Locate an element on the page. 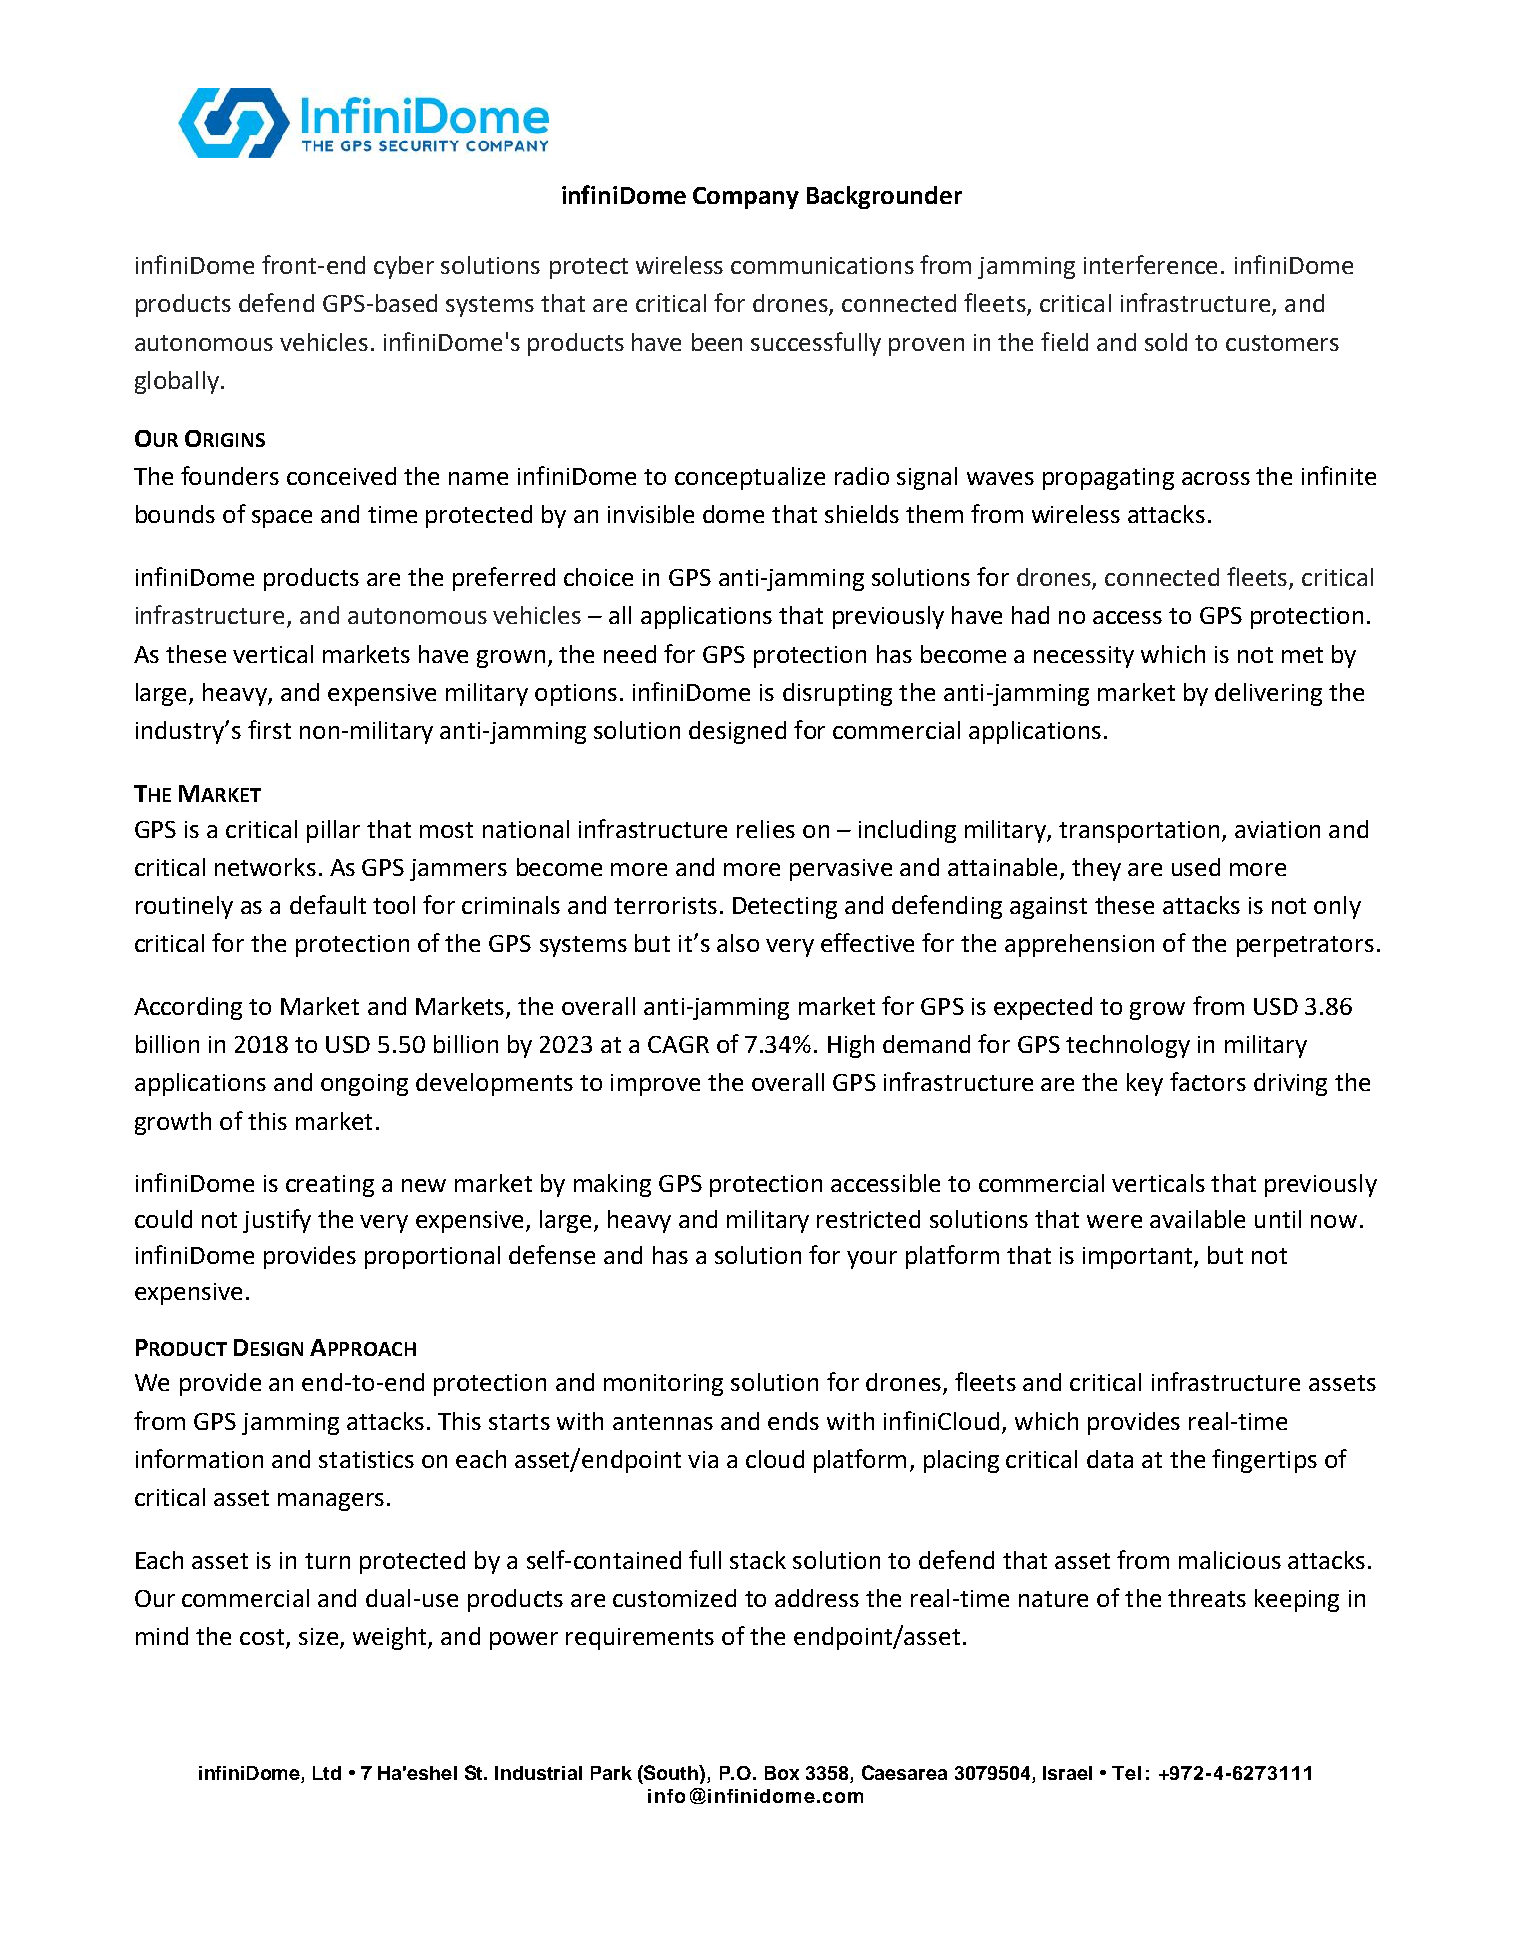 The image size is (1513, 1958). technology is located at coordinates (1128, 1046).
